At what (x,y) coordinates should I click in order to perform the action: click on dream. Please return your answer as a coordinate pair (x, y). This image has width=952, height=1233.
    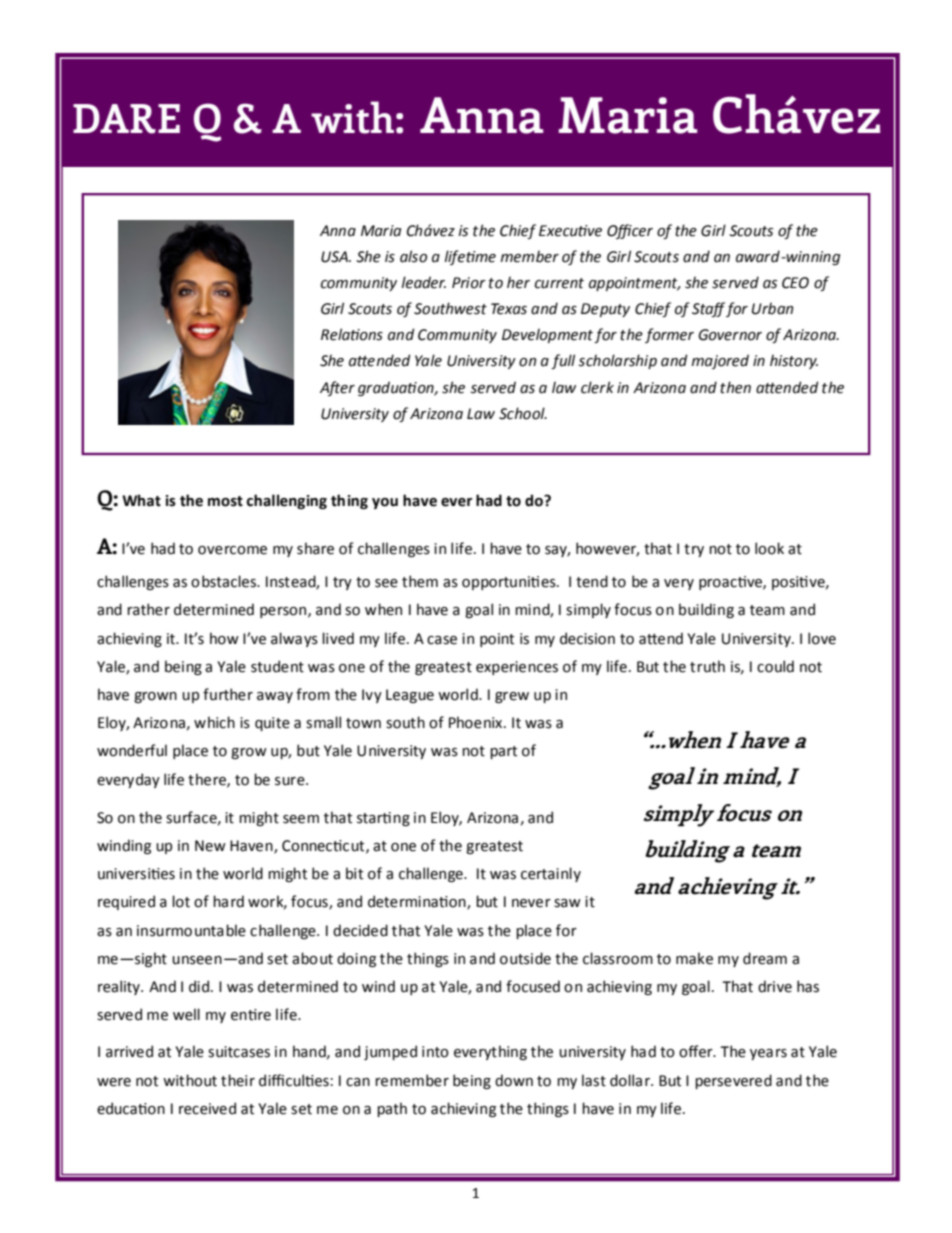
    Looking at the image, I should click on (765, 958).
